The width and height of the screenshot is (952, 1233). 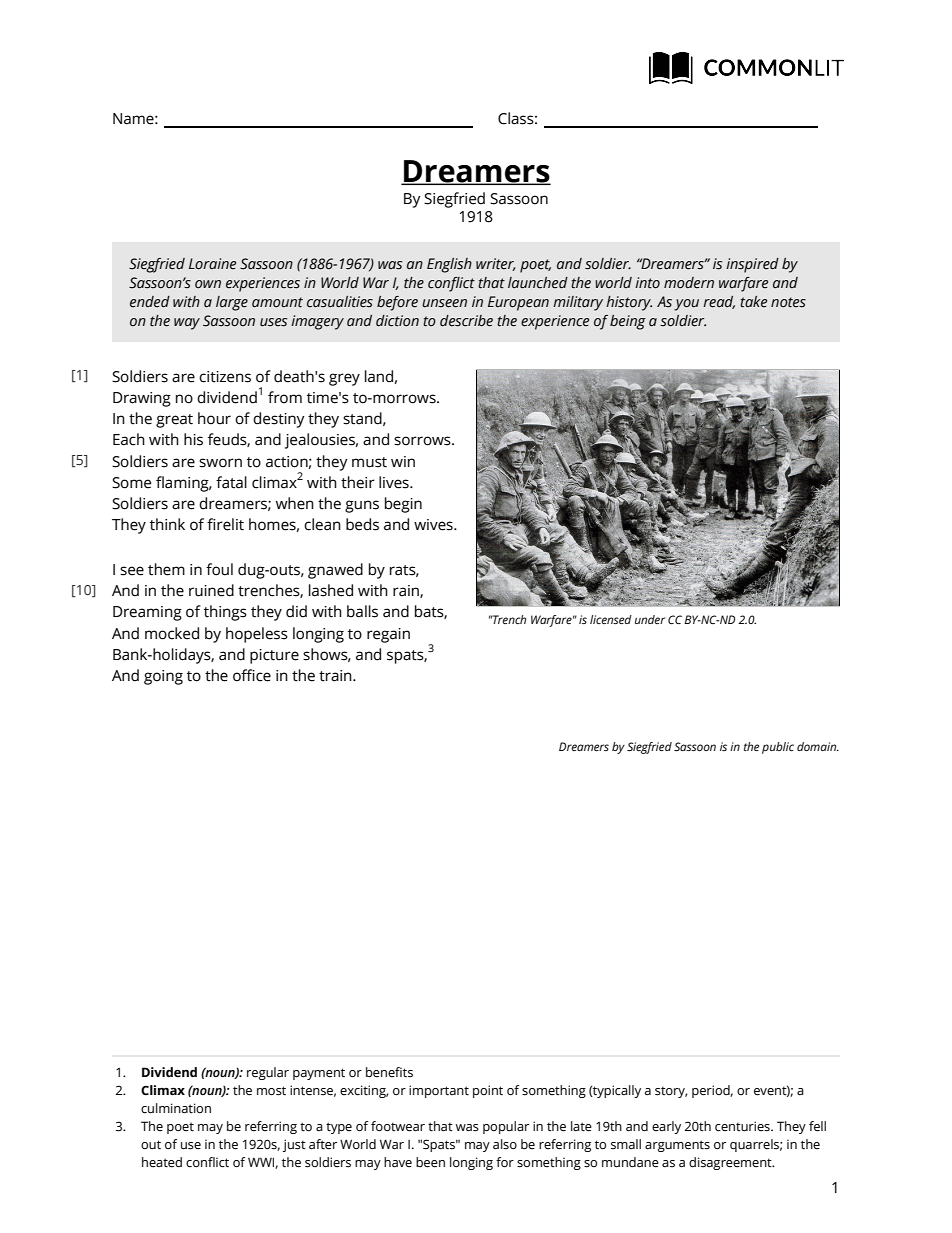 I want to click on read, so click(x=719, y=302).
